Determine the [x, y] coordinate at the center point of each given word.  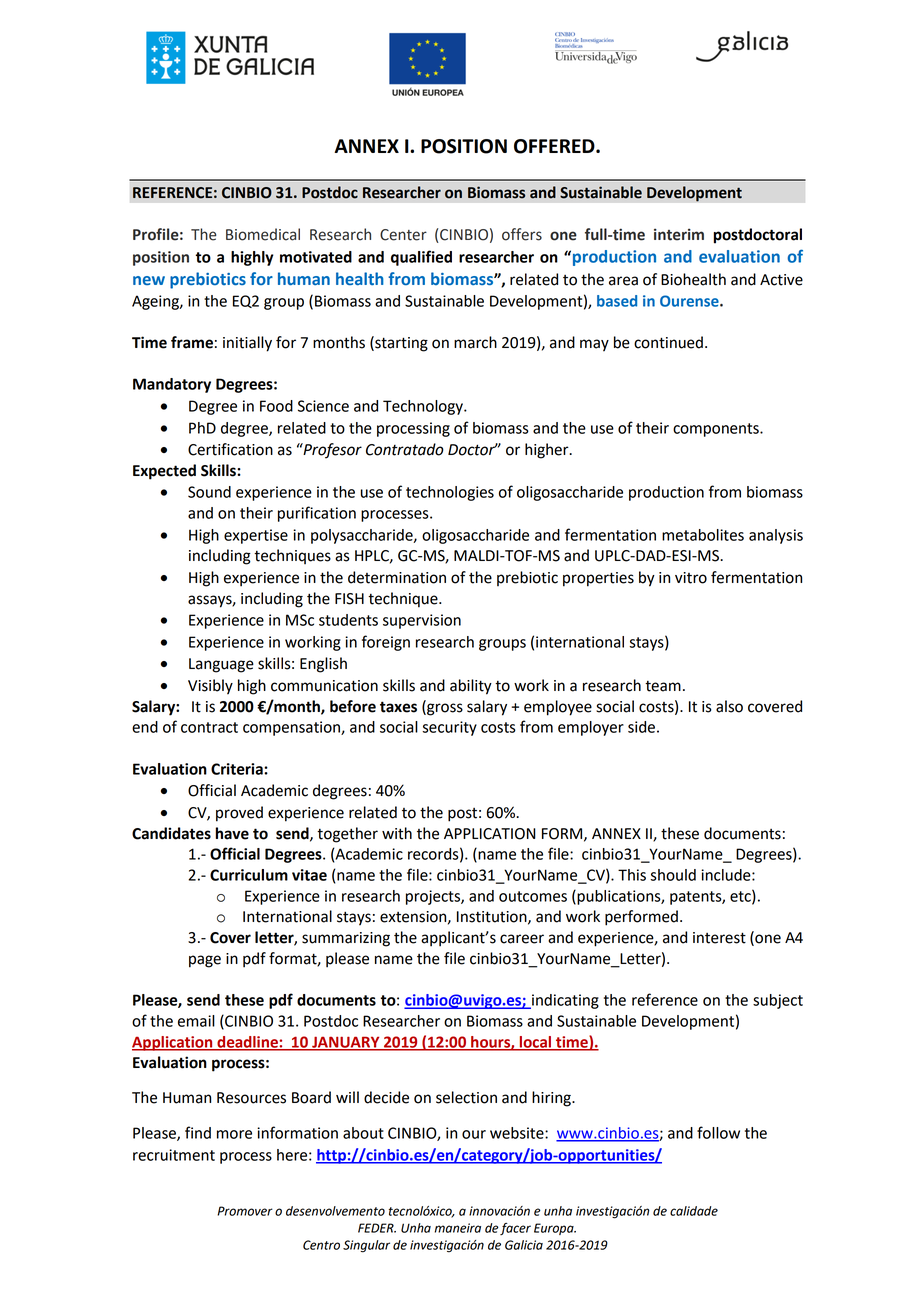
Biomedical [263, 234]
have [232, 833]
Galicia [524, 1245]
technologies [450, 493]
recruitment [174, 1155]
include [727, 875]
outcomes [533, 896]
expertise [256, 536]
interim [679, 234]
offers [522, 234]
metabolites [703, 535]
